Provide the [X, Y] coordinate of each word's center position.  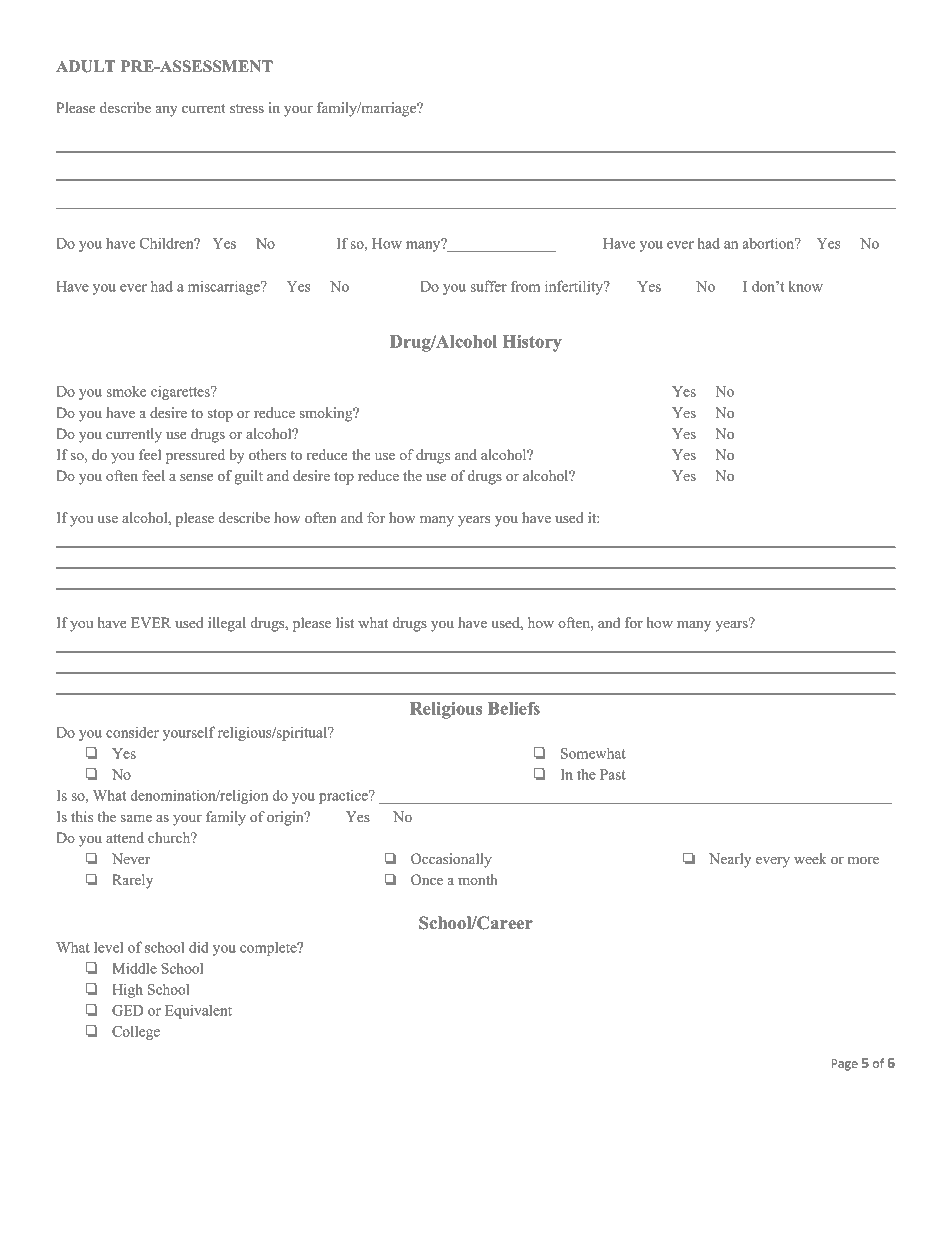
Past [613, 774]
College [136, 1032]
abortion [770, 243]
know [806, 286]
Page [844, 1065]
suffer [488, 286]
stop [220, 415]
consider [132, 732]
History [532, 343]
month [478, 879]
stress [247, 108]
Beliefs [514, 708]
